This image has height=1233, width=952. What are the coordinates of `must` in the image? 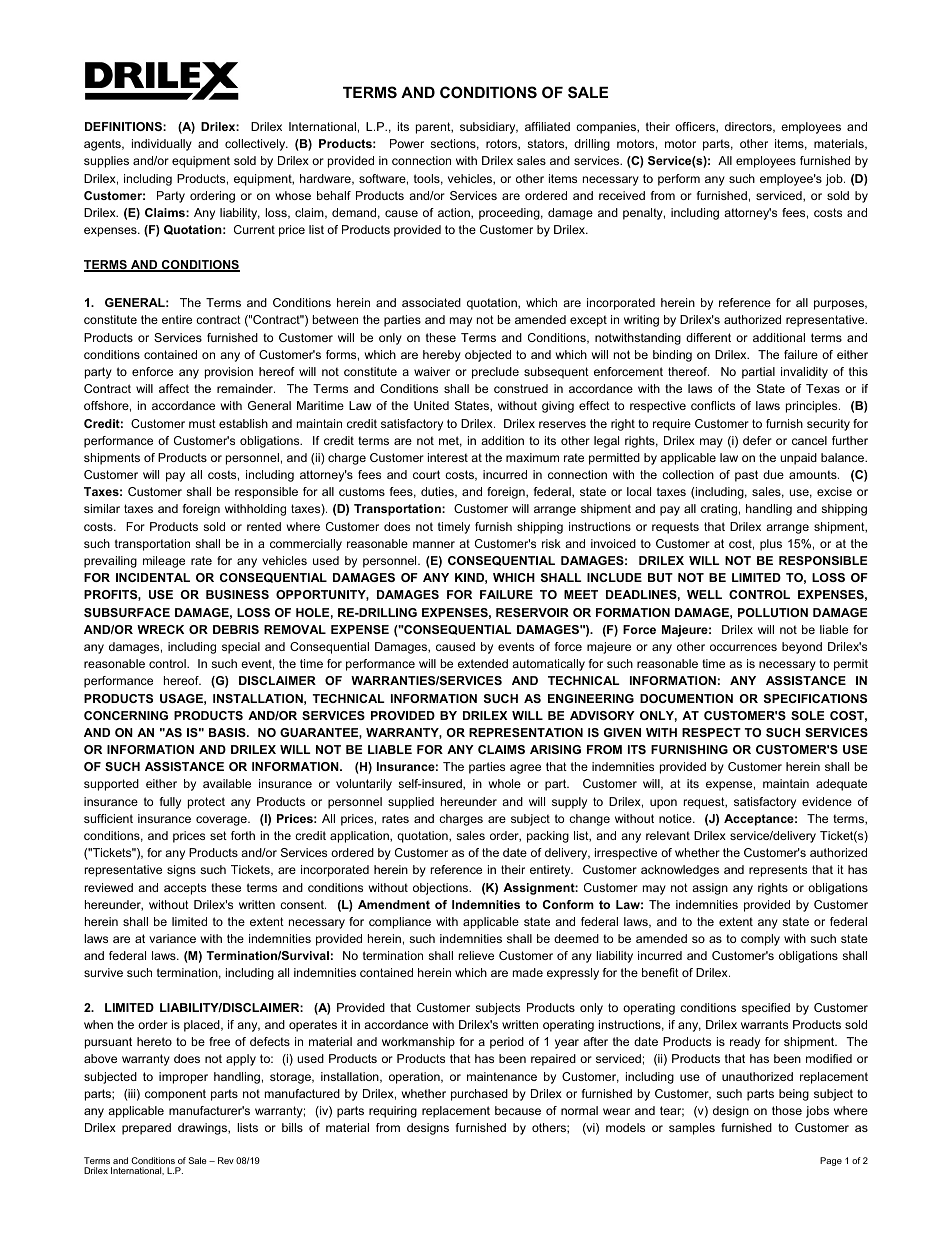 It's located at (202, 423).
